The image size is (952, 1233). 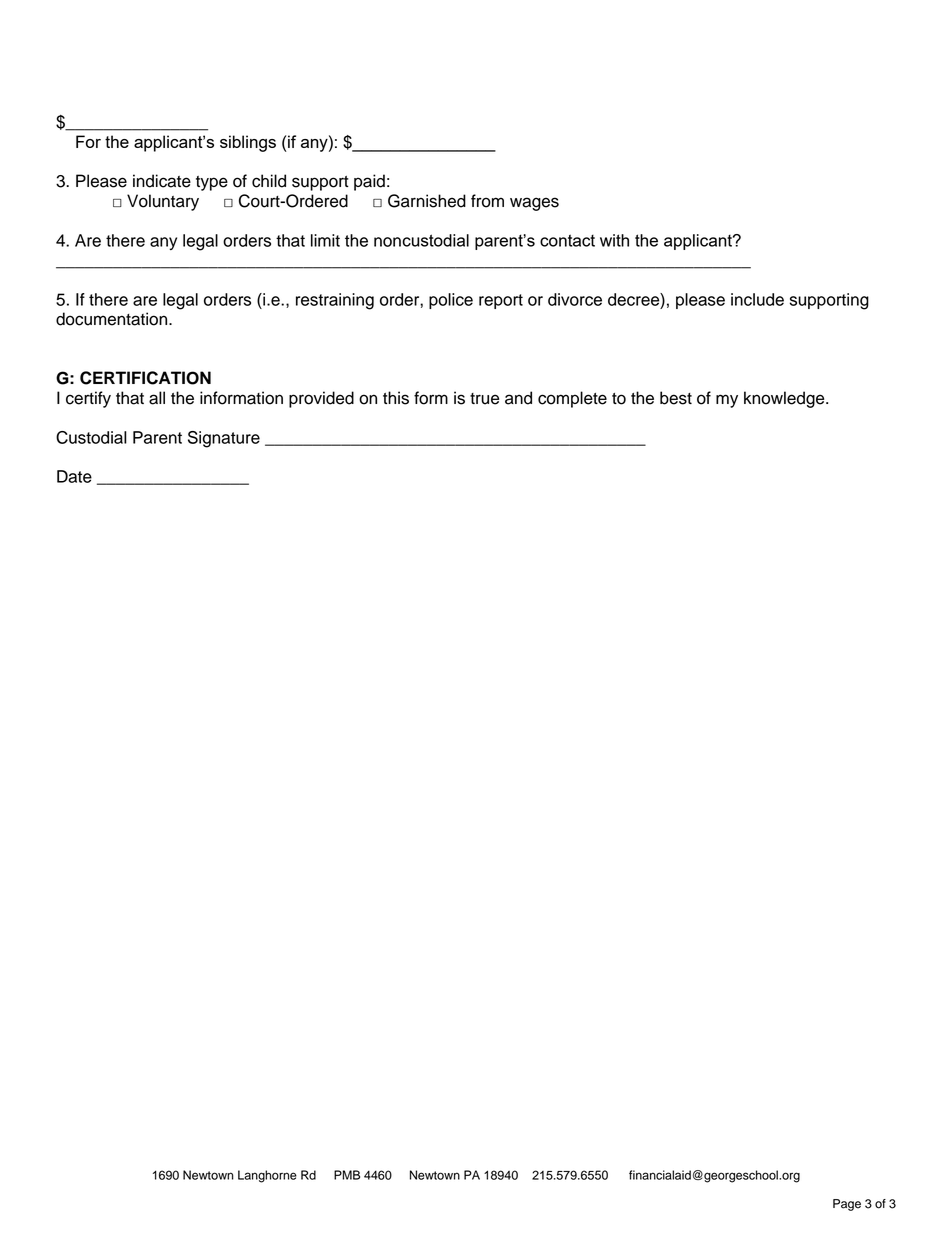 I want to click on with, so click(x=614, y=240).
